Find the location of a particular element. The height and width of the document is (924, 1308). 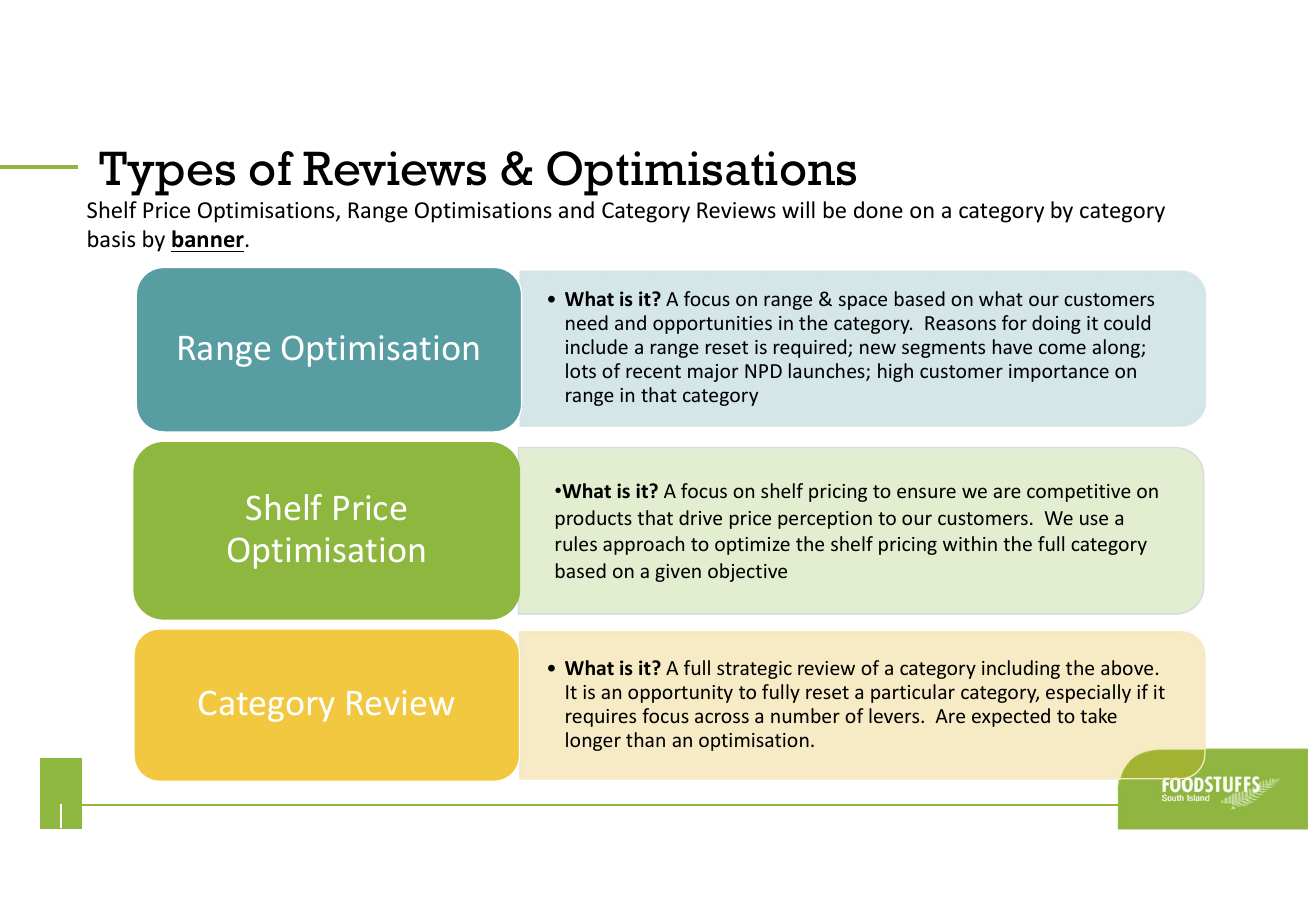

given is located at coordinates (678, 573).
